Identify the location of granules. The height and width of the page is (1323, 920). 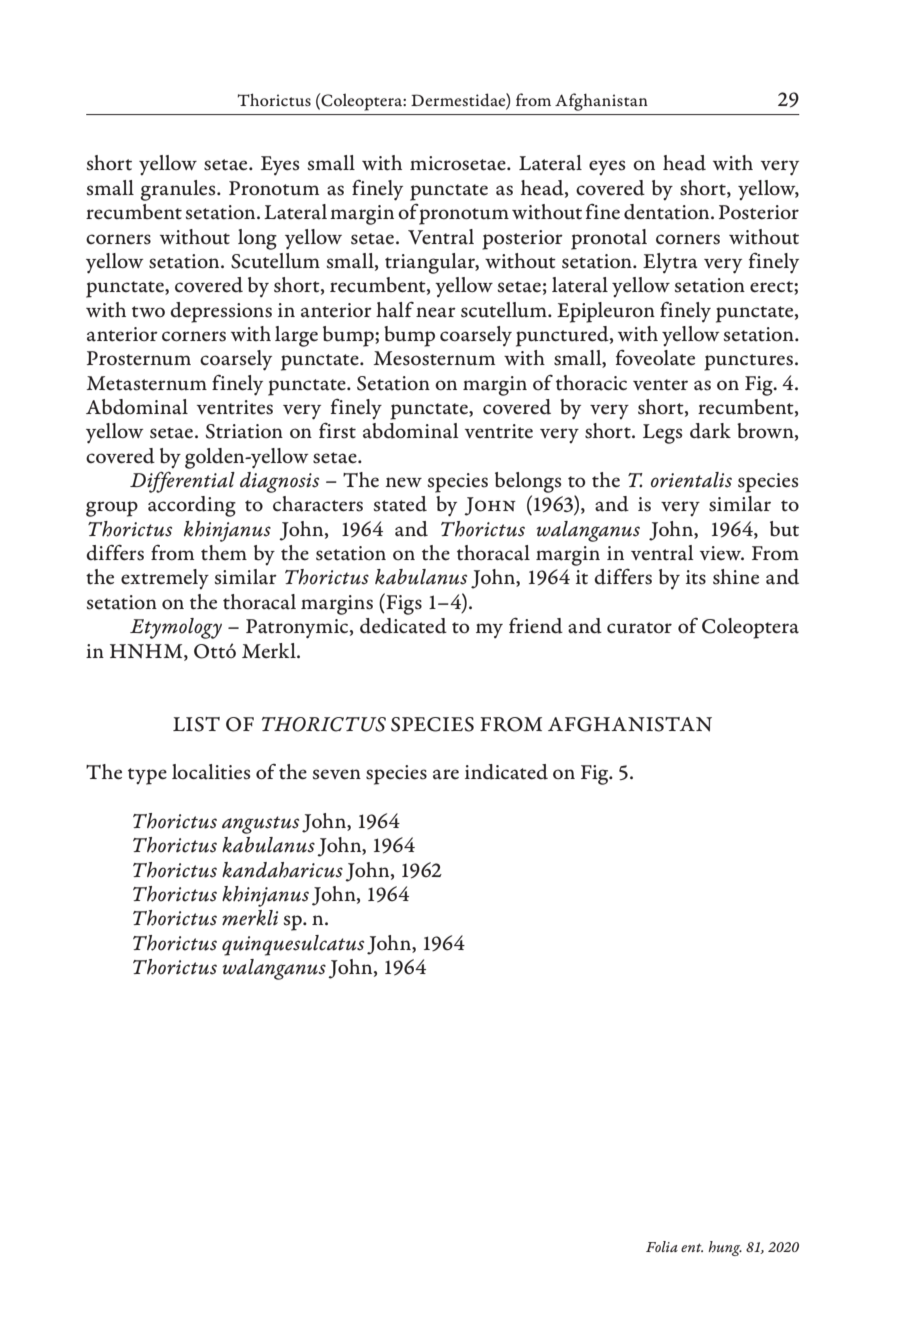
(179, 190).
